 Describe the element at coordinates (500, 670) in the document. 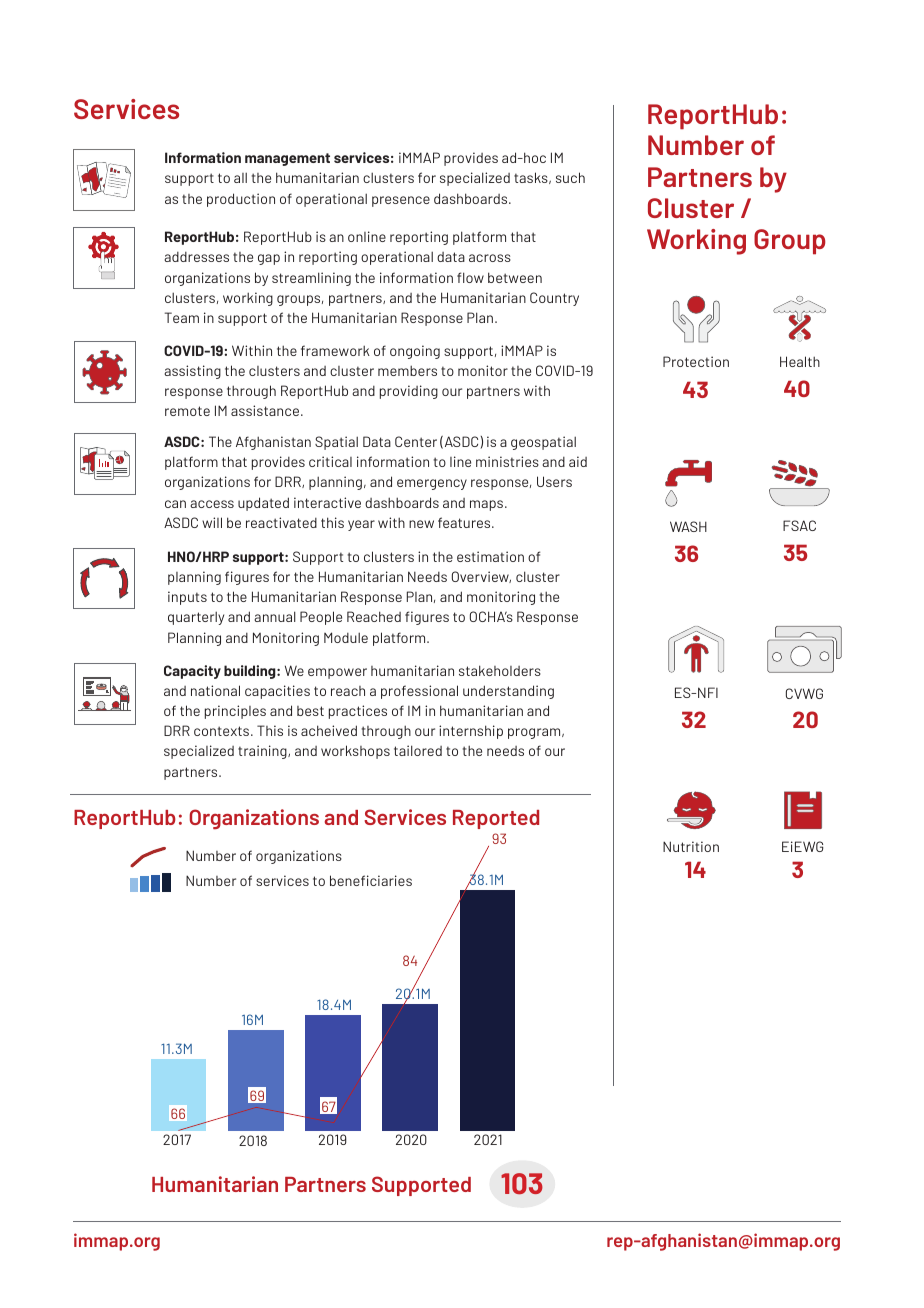

I see `stakeholders` at that location.
